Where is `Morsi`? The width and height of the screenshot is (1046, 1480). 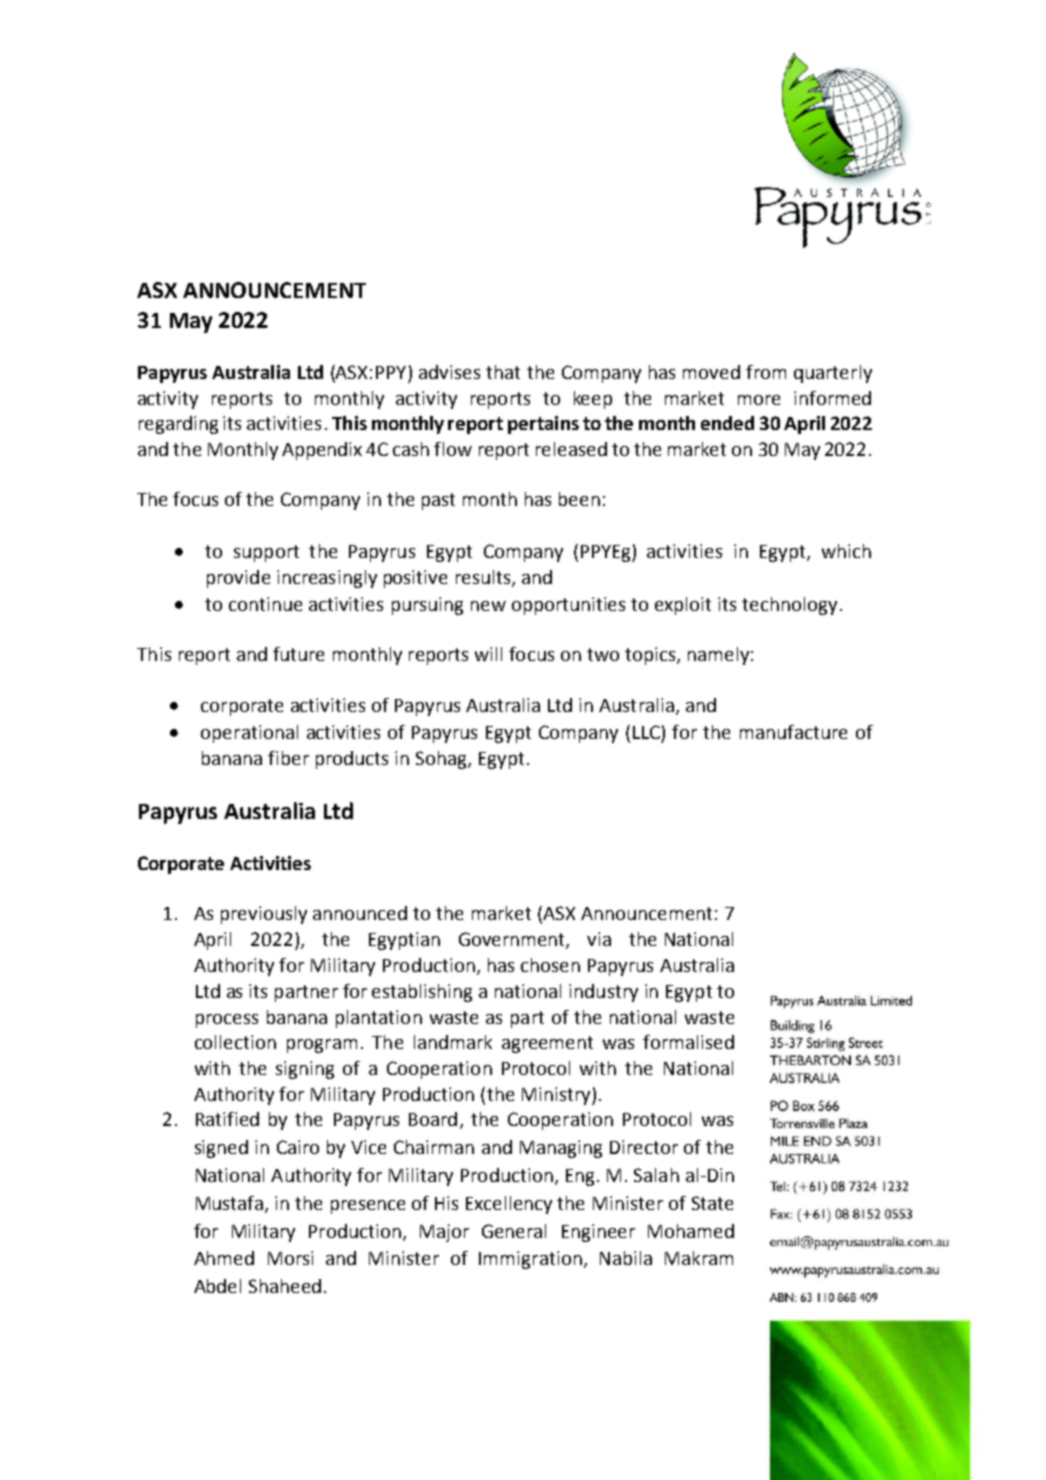 Morsi is located at coordinates (290, 1258).
